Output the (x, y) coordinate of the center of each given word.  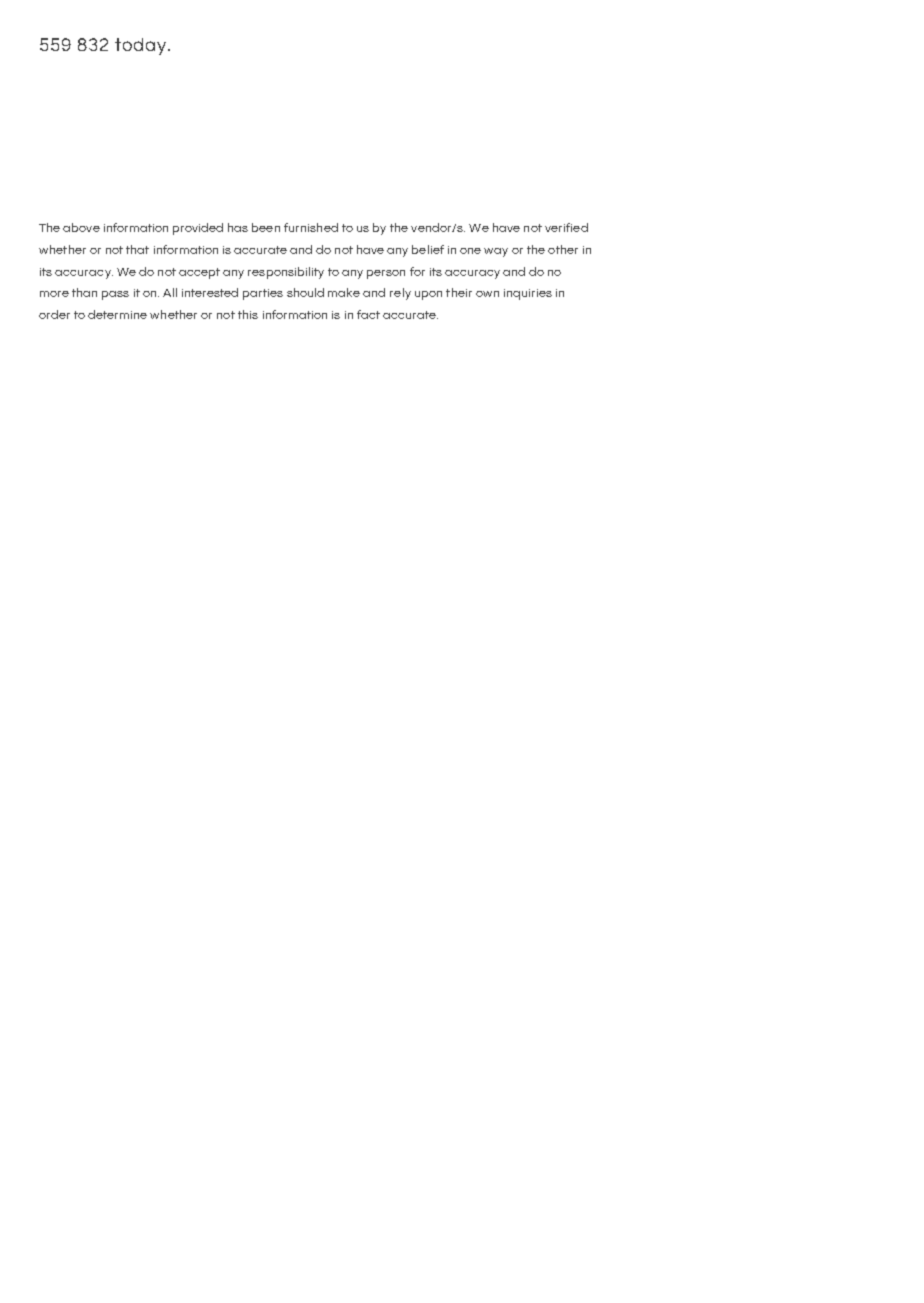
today (142, 46)
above (81, 227)
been (266, 227)
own (487, 294)
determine (117, 314)
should (305, 292)
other (563, 249)
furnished (311, 227)
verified (566, 227)
